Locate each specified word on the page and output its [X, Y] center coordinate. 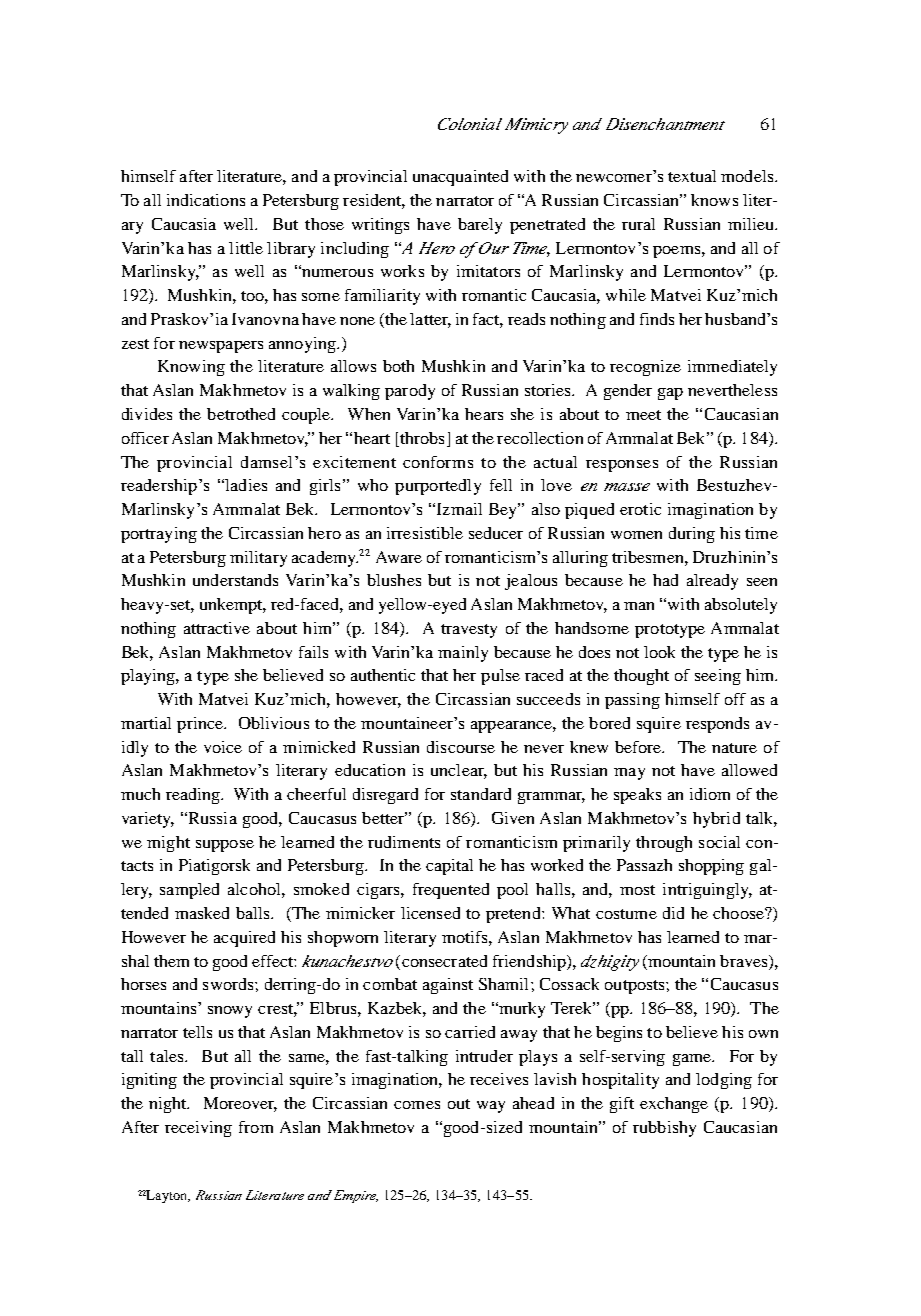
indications [206, 200]
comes [417, 1105]
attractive [217, 628]
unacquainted [460, 178]
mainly [463, 654]
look [659, 652]
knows [714, 200]
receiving [198, 1129]
